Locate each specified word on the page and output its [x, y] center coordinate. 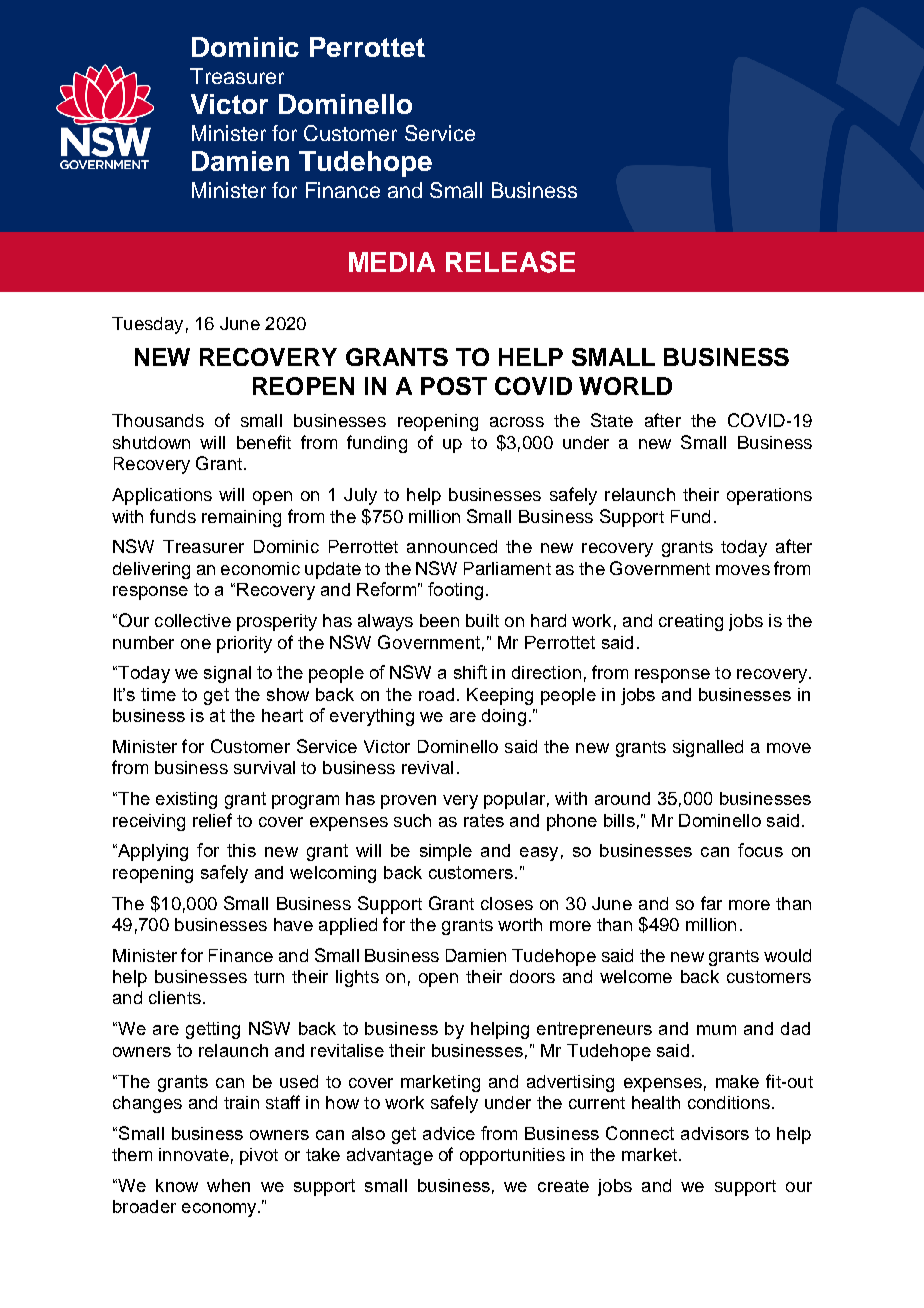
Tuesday [147, 325]
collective [193, 620]
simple [446, 852]
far [711, 903]
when [228, 1185]
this [241, 850]
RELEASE [510, 262]
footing [455, 591]
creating [691, 622]
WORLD [625, 386]
